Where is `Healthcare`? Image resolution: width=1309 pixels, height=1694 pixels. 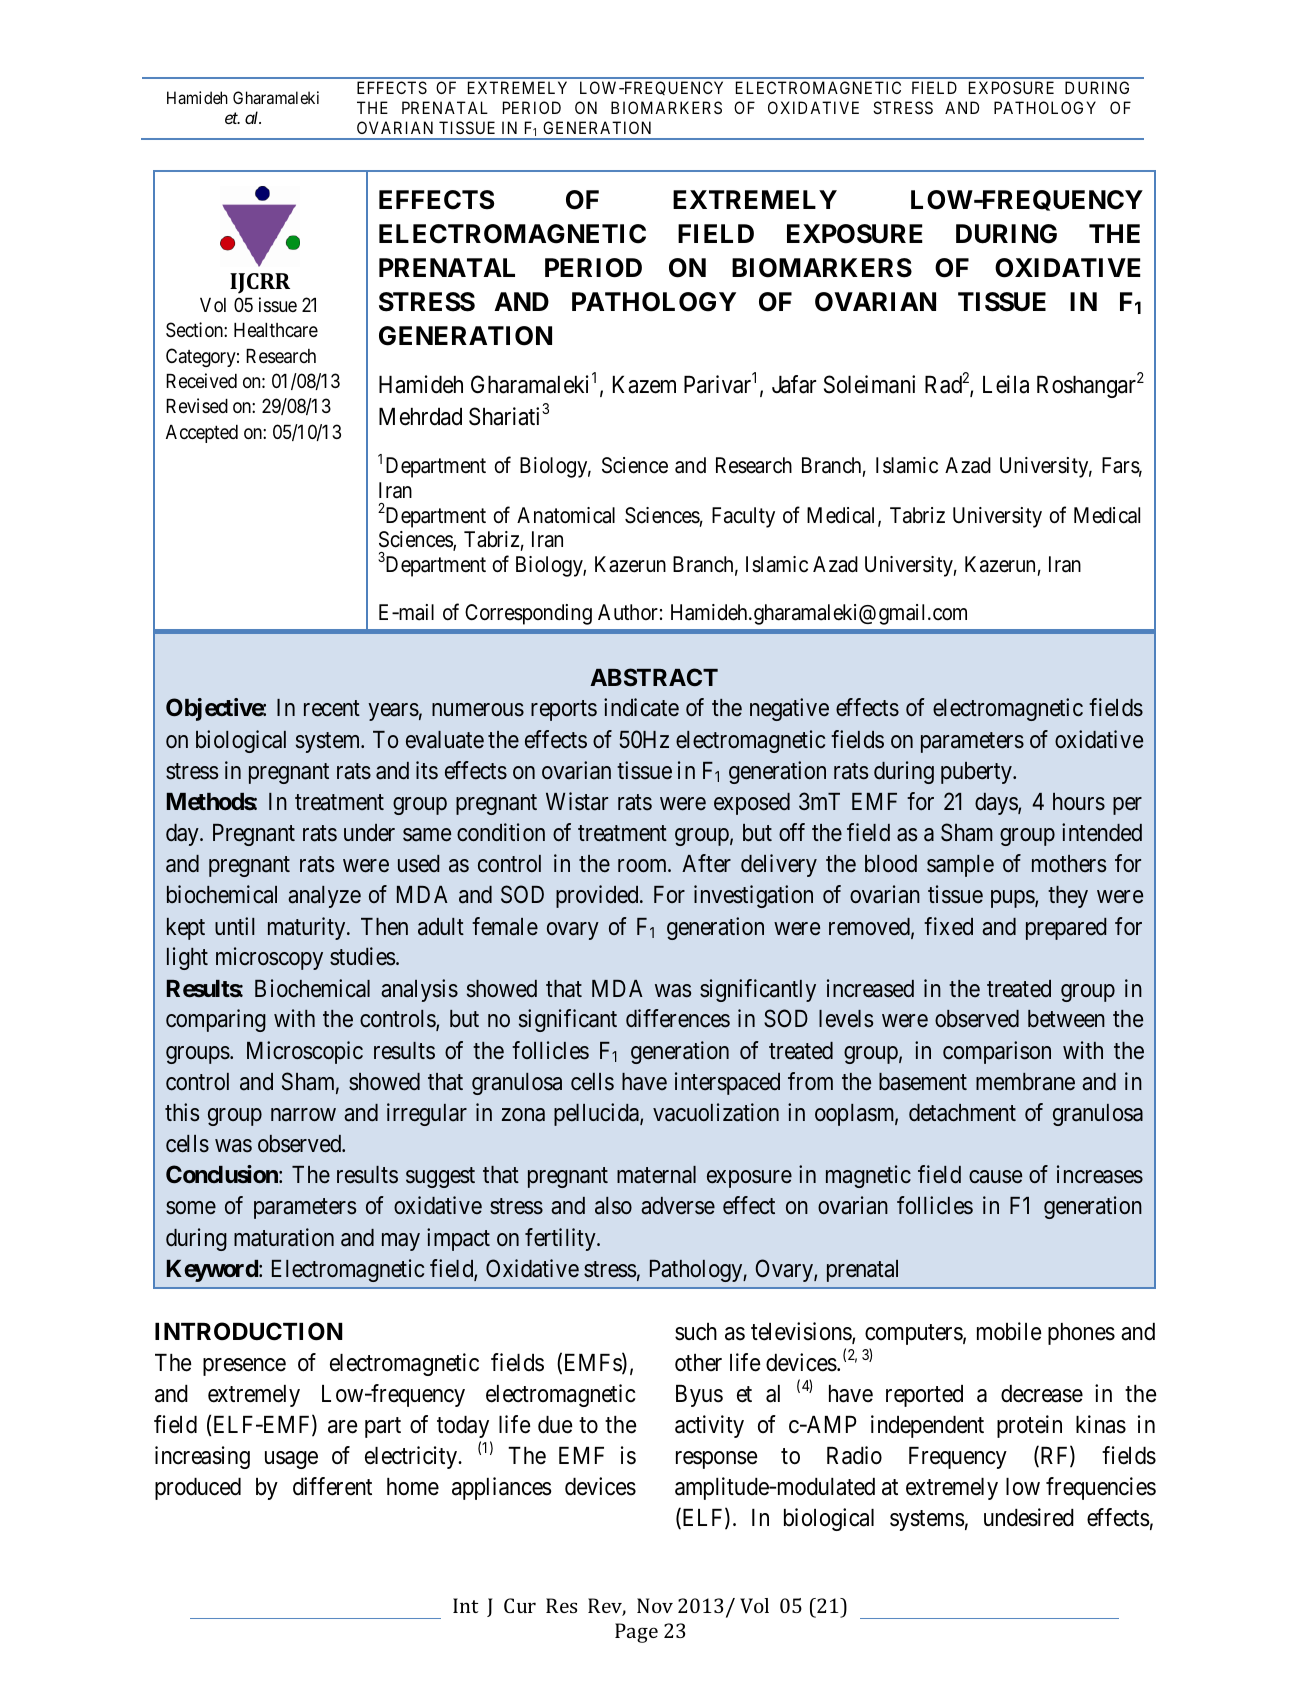
Healthcare is located at coordinates (276, 330).
